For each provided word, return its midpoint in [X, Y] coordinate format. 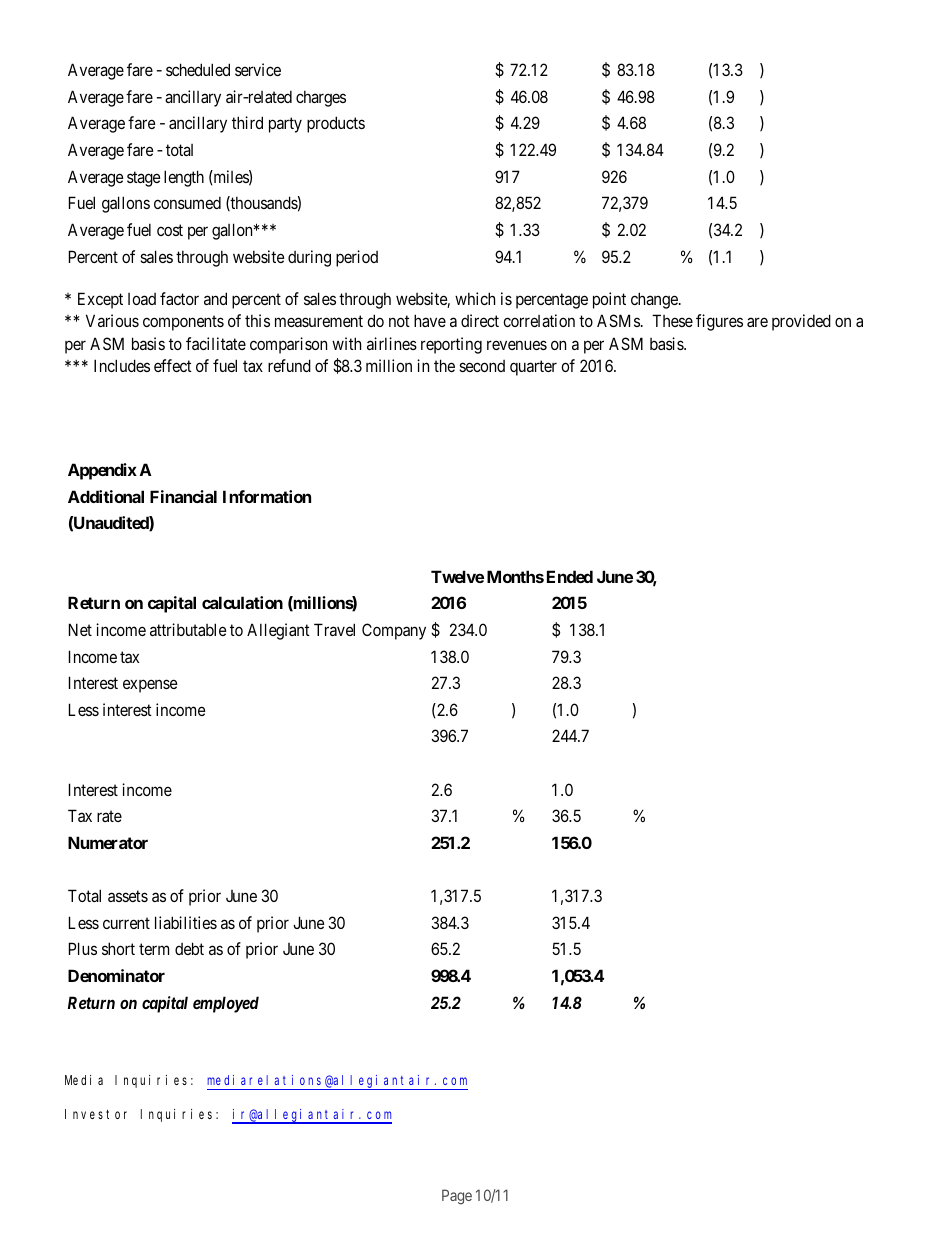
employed [226, 1004]
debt [189, 948]
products [336, 124]
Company [394, 631]
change [655, 300]
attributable [188, 629]
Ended [570, 576]
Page [457, 1197]
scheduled [198, 69]
